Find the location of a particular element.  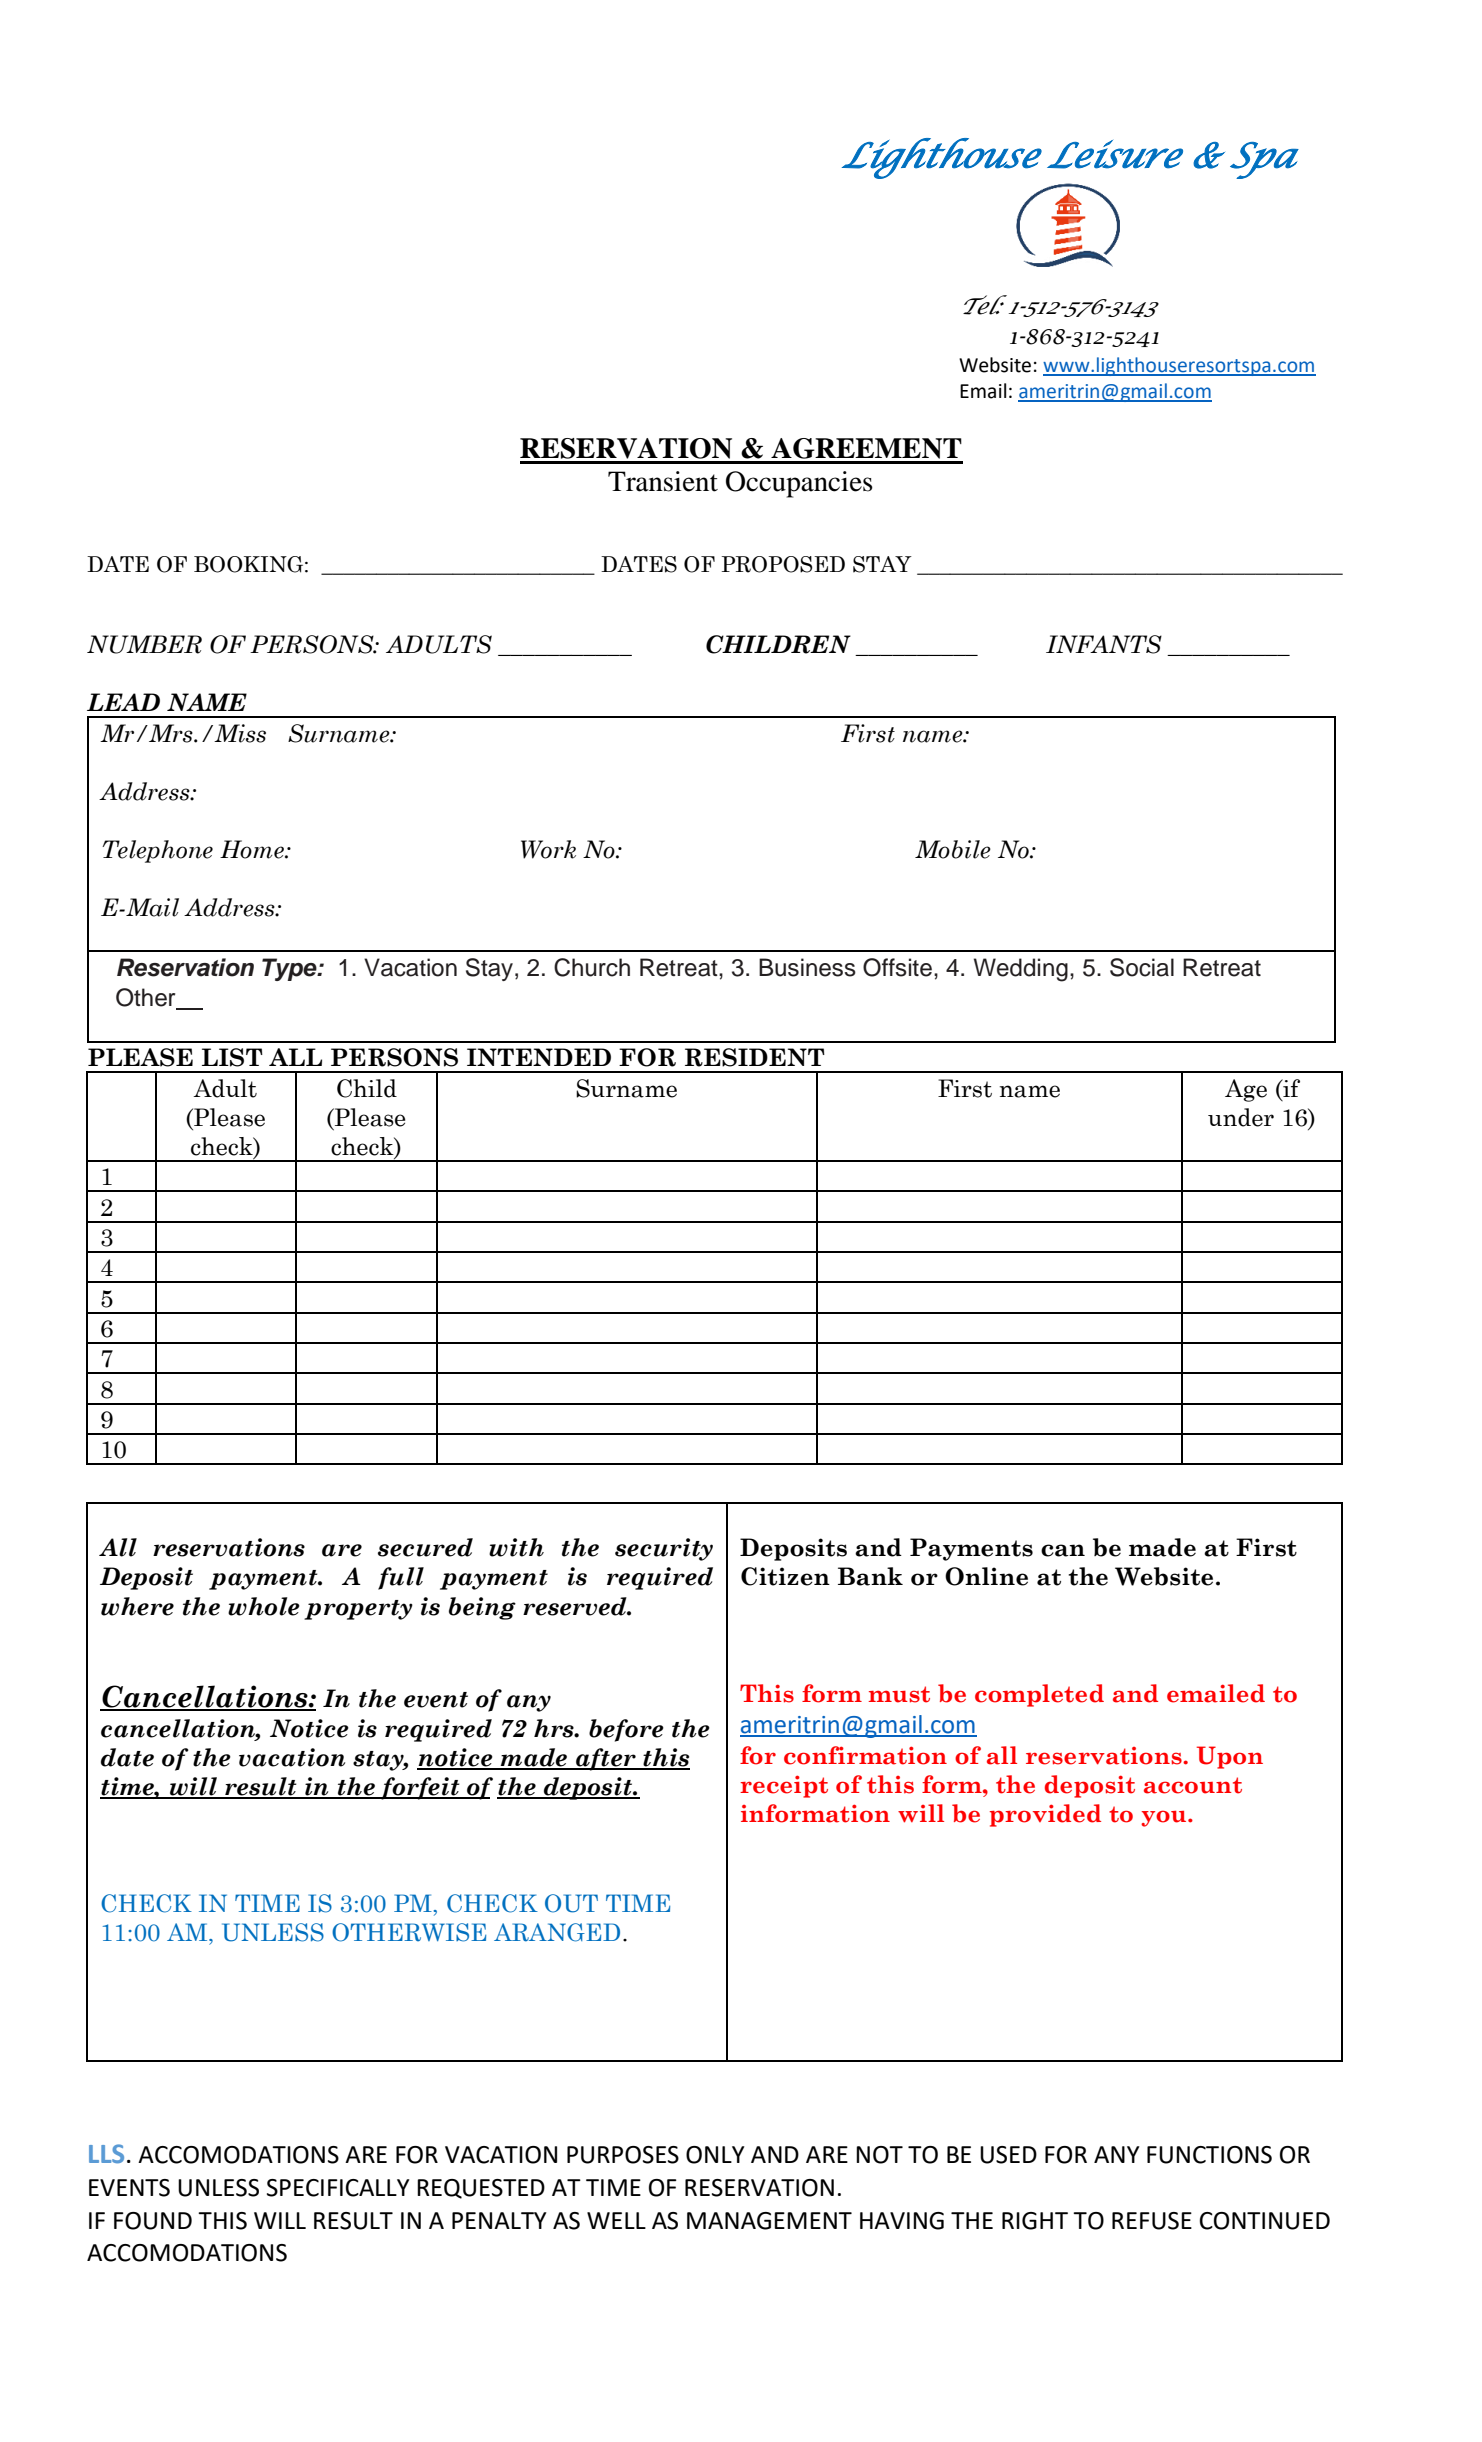

security is located at coordinates (664, 1549).
